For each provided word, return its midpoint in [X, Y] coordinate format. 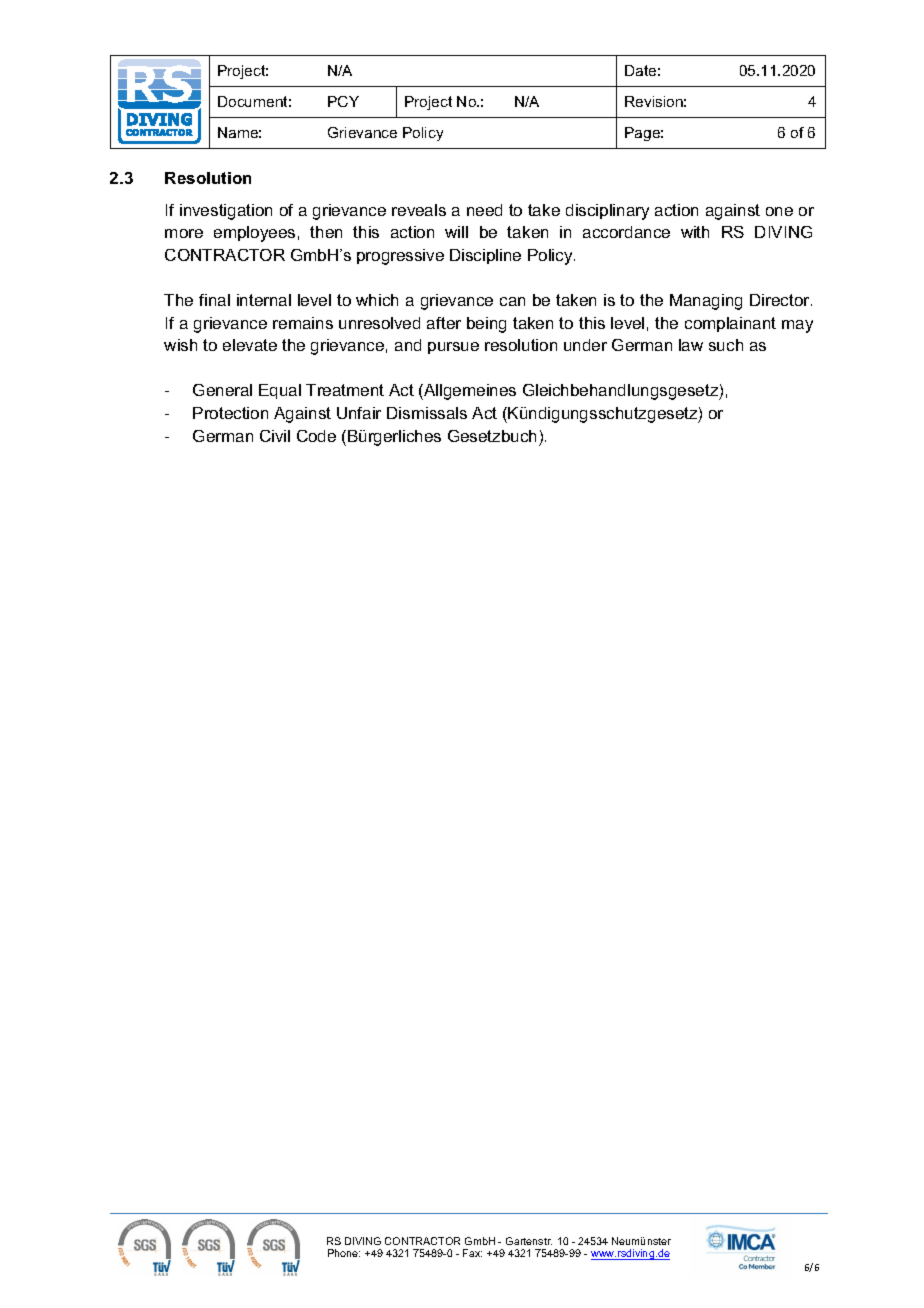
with [695, 232]
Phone [344, 1253]
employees [254, 234]
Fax [472, 1253]
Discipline [485, 256]
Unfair [359, 413]
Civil [275, 436]
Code [316, 436]
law [691, 345]
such [726, 345]
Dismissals [427, 413]
